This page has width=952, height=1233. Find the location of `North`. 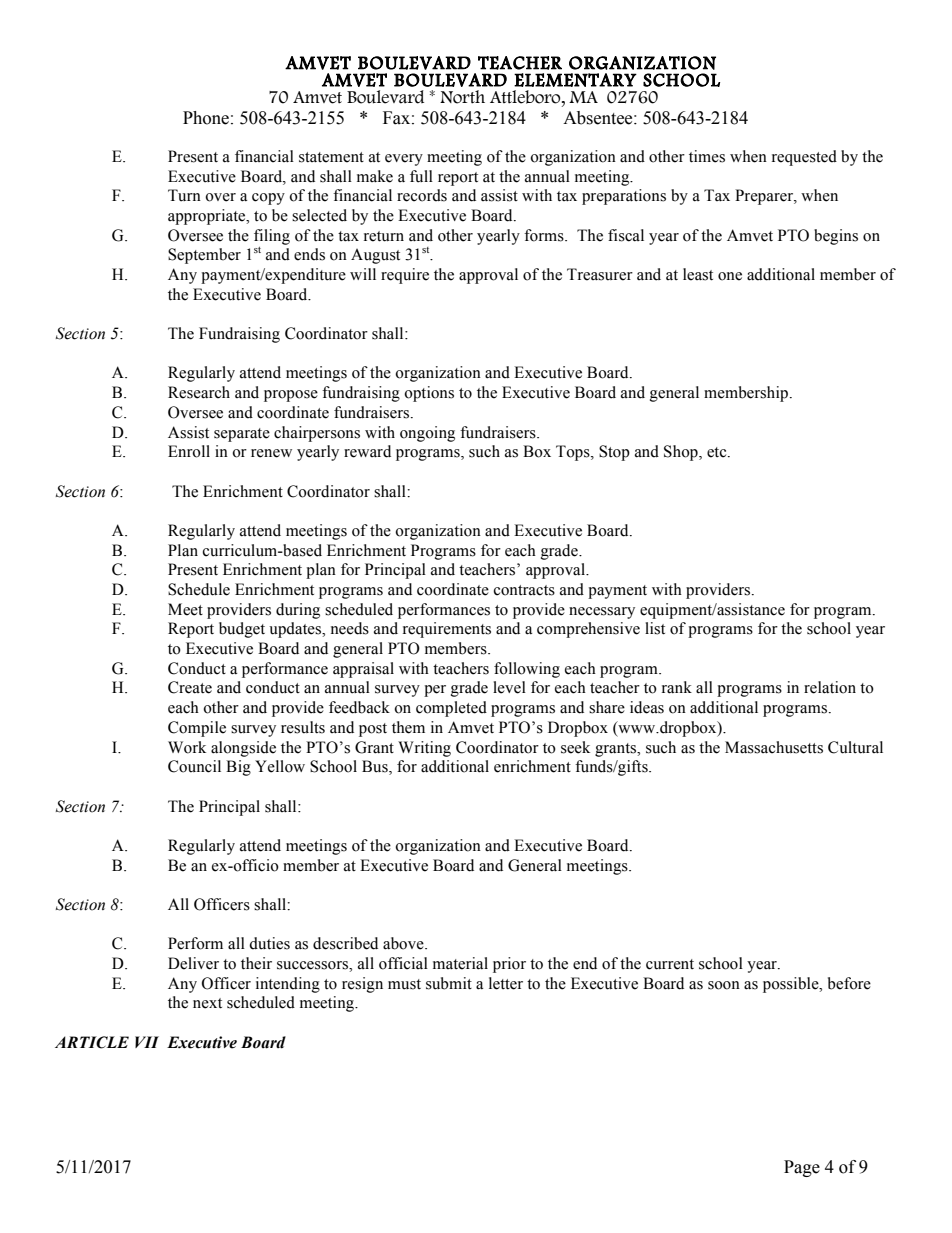

North is located at coordinates (462, 97).
